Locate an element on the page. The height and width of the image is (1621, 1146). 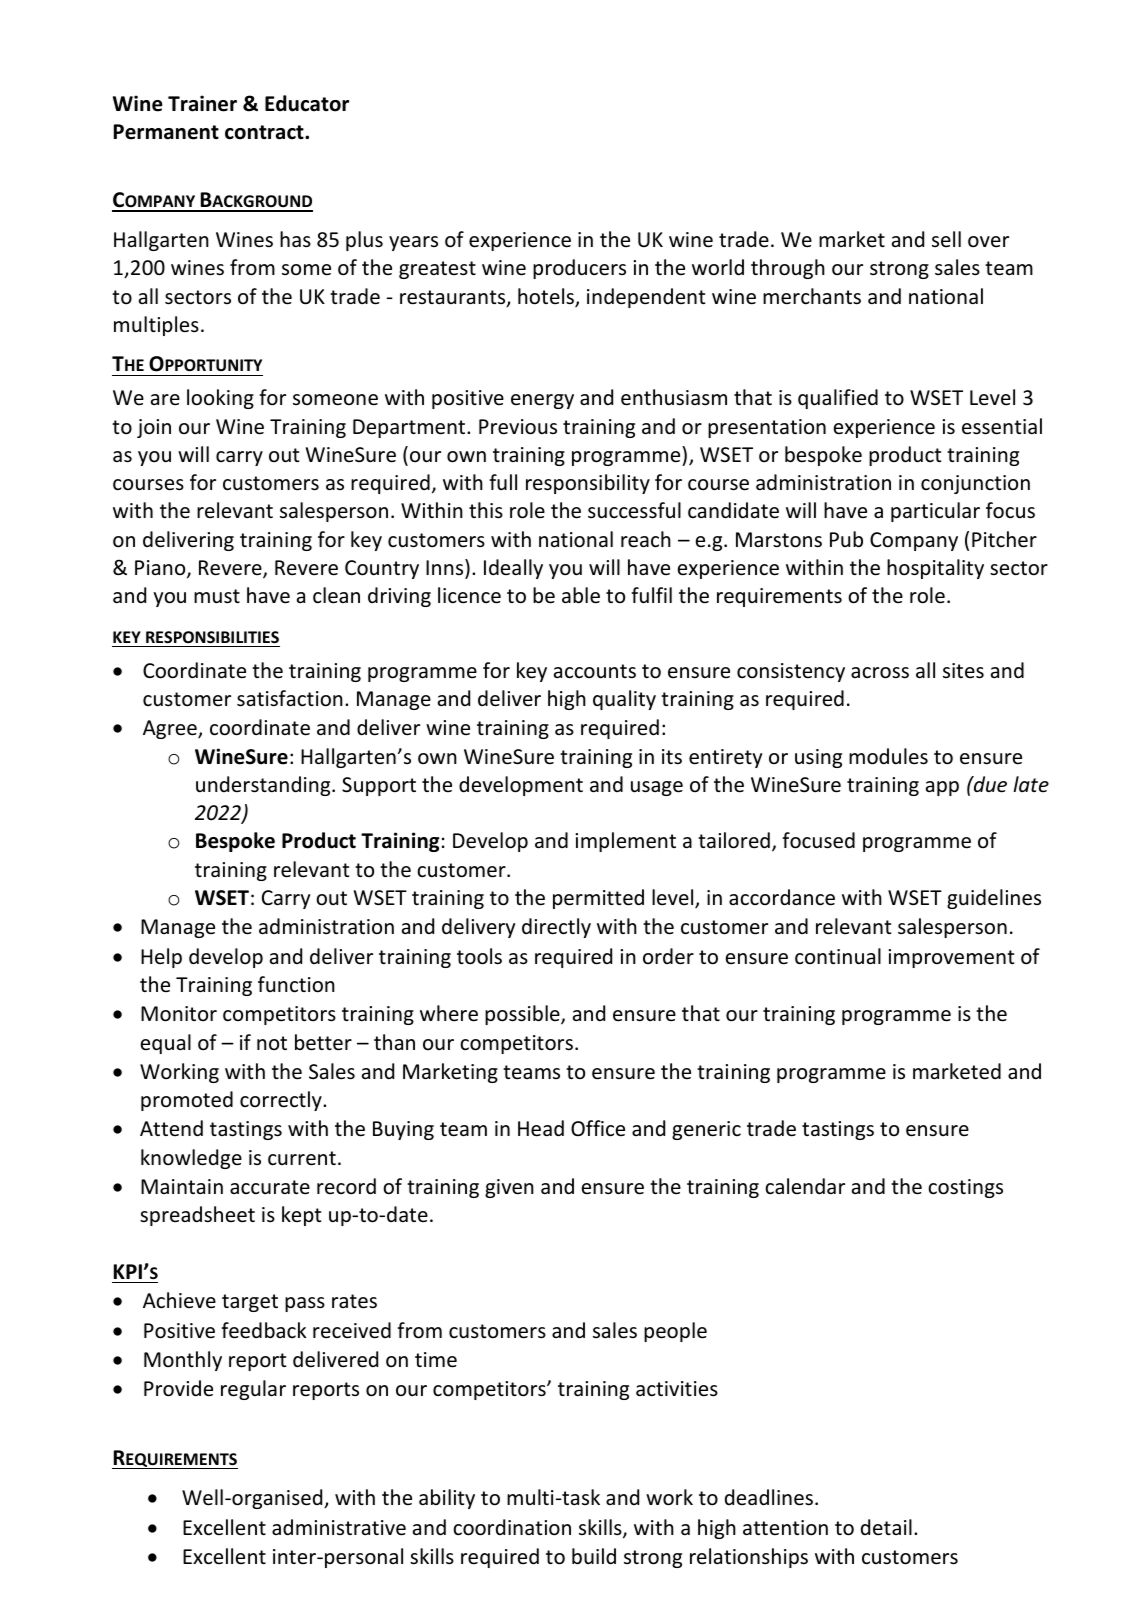
contract is located at coordinates (265, 132).
